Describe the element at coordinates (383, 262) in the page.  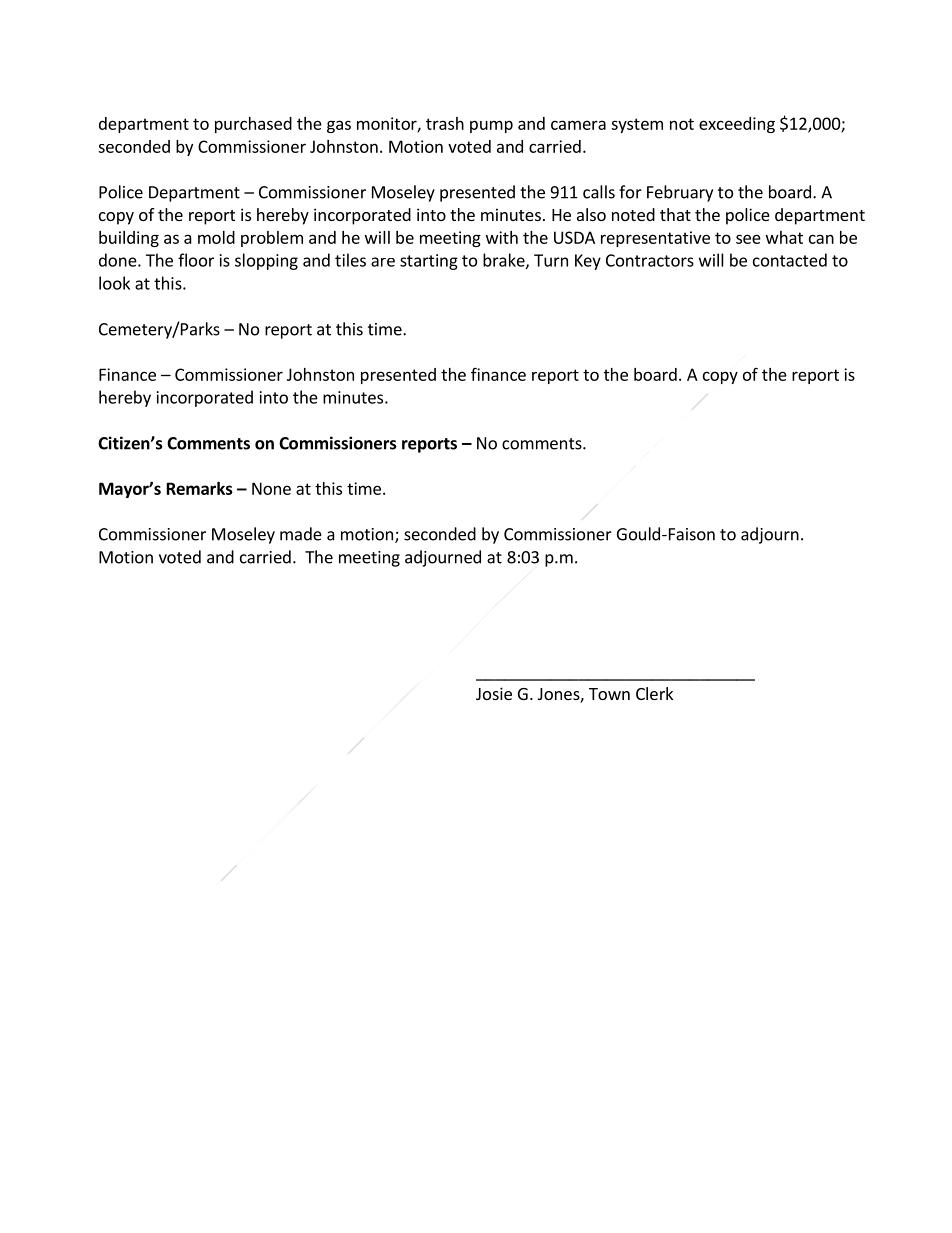
I see `are` at that location.
